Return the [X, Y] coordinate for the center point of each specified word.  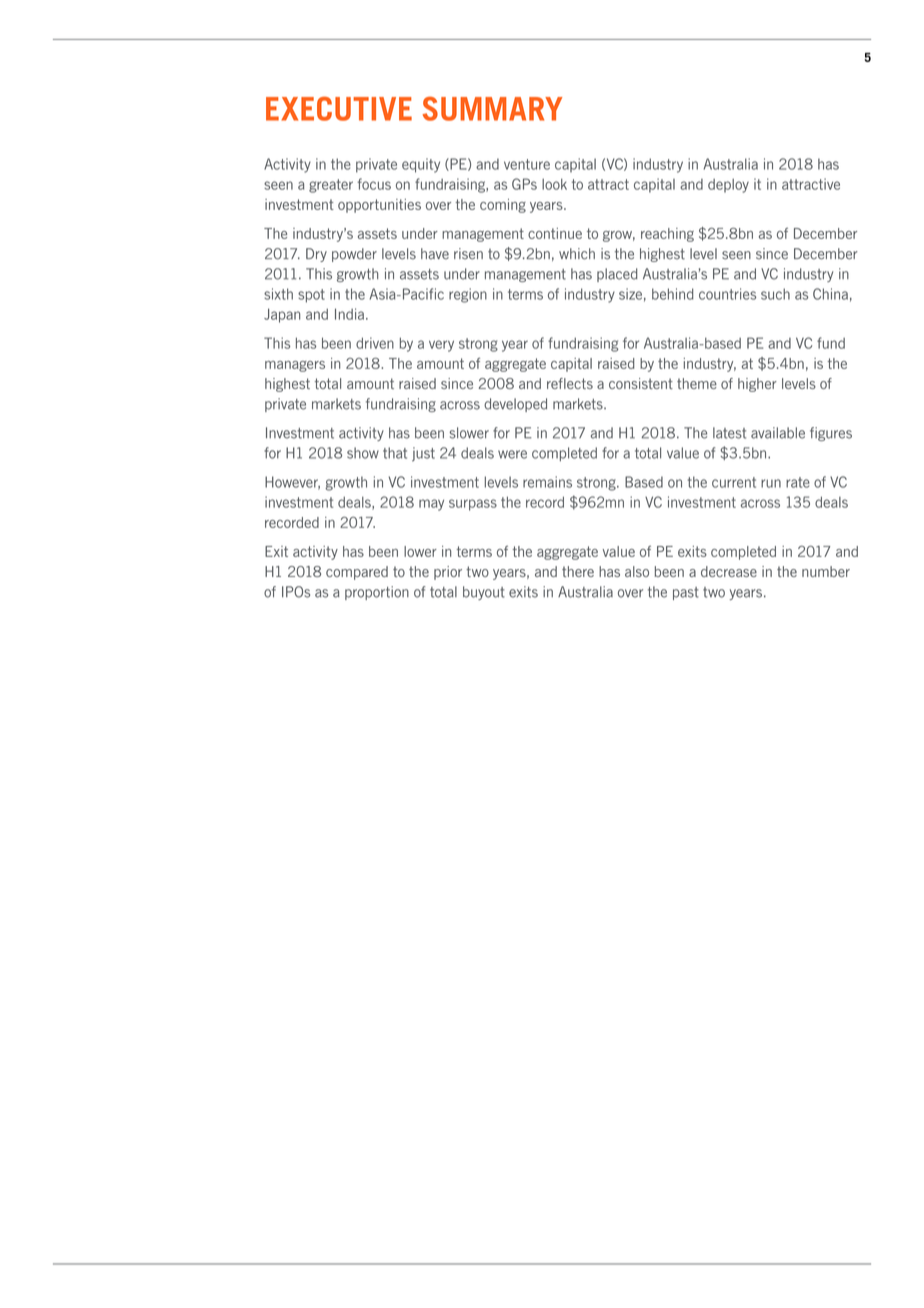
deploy [728, 186]
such [775, 294]
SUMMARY [492, 109]
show [363, 453]
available [778, 433]
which [577, 254]
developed [515, 405]
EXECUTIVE [339, 108]
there [578, 571]
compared [357, 573]
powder [354, 255]
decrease [729, 571]
